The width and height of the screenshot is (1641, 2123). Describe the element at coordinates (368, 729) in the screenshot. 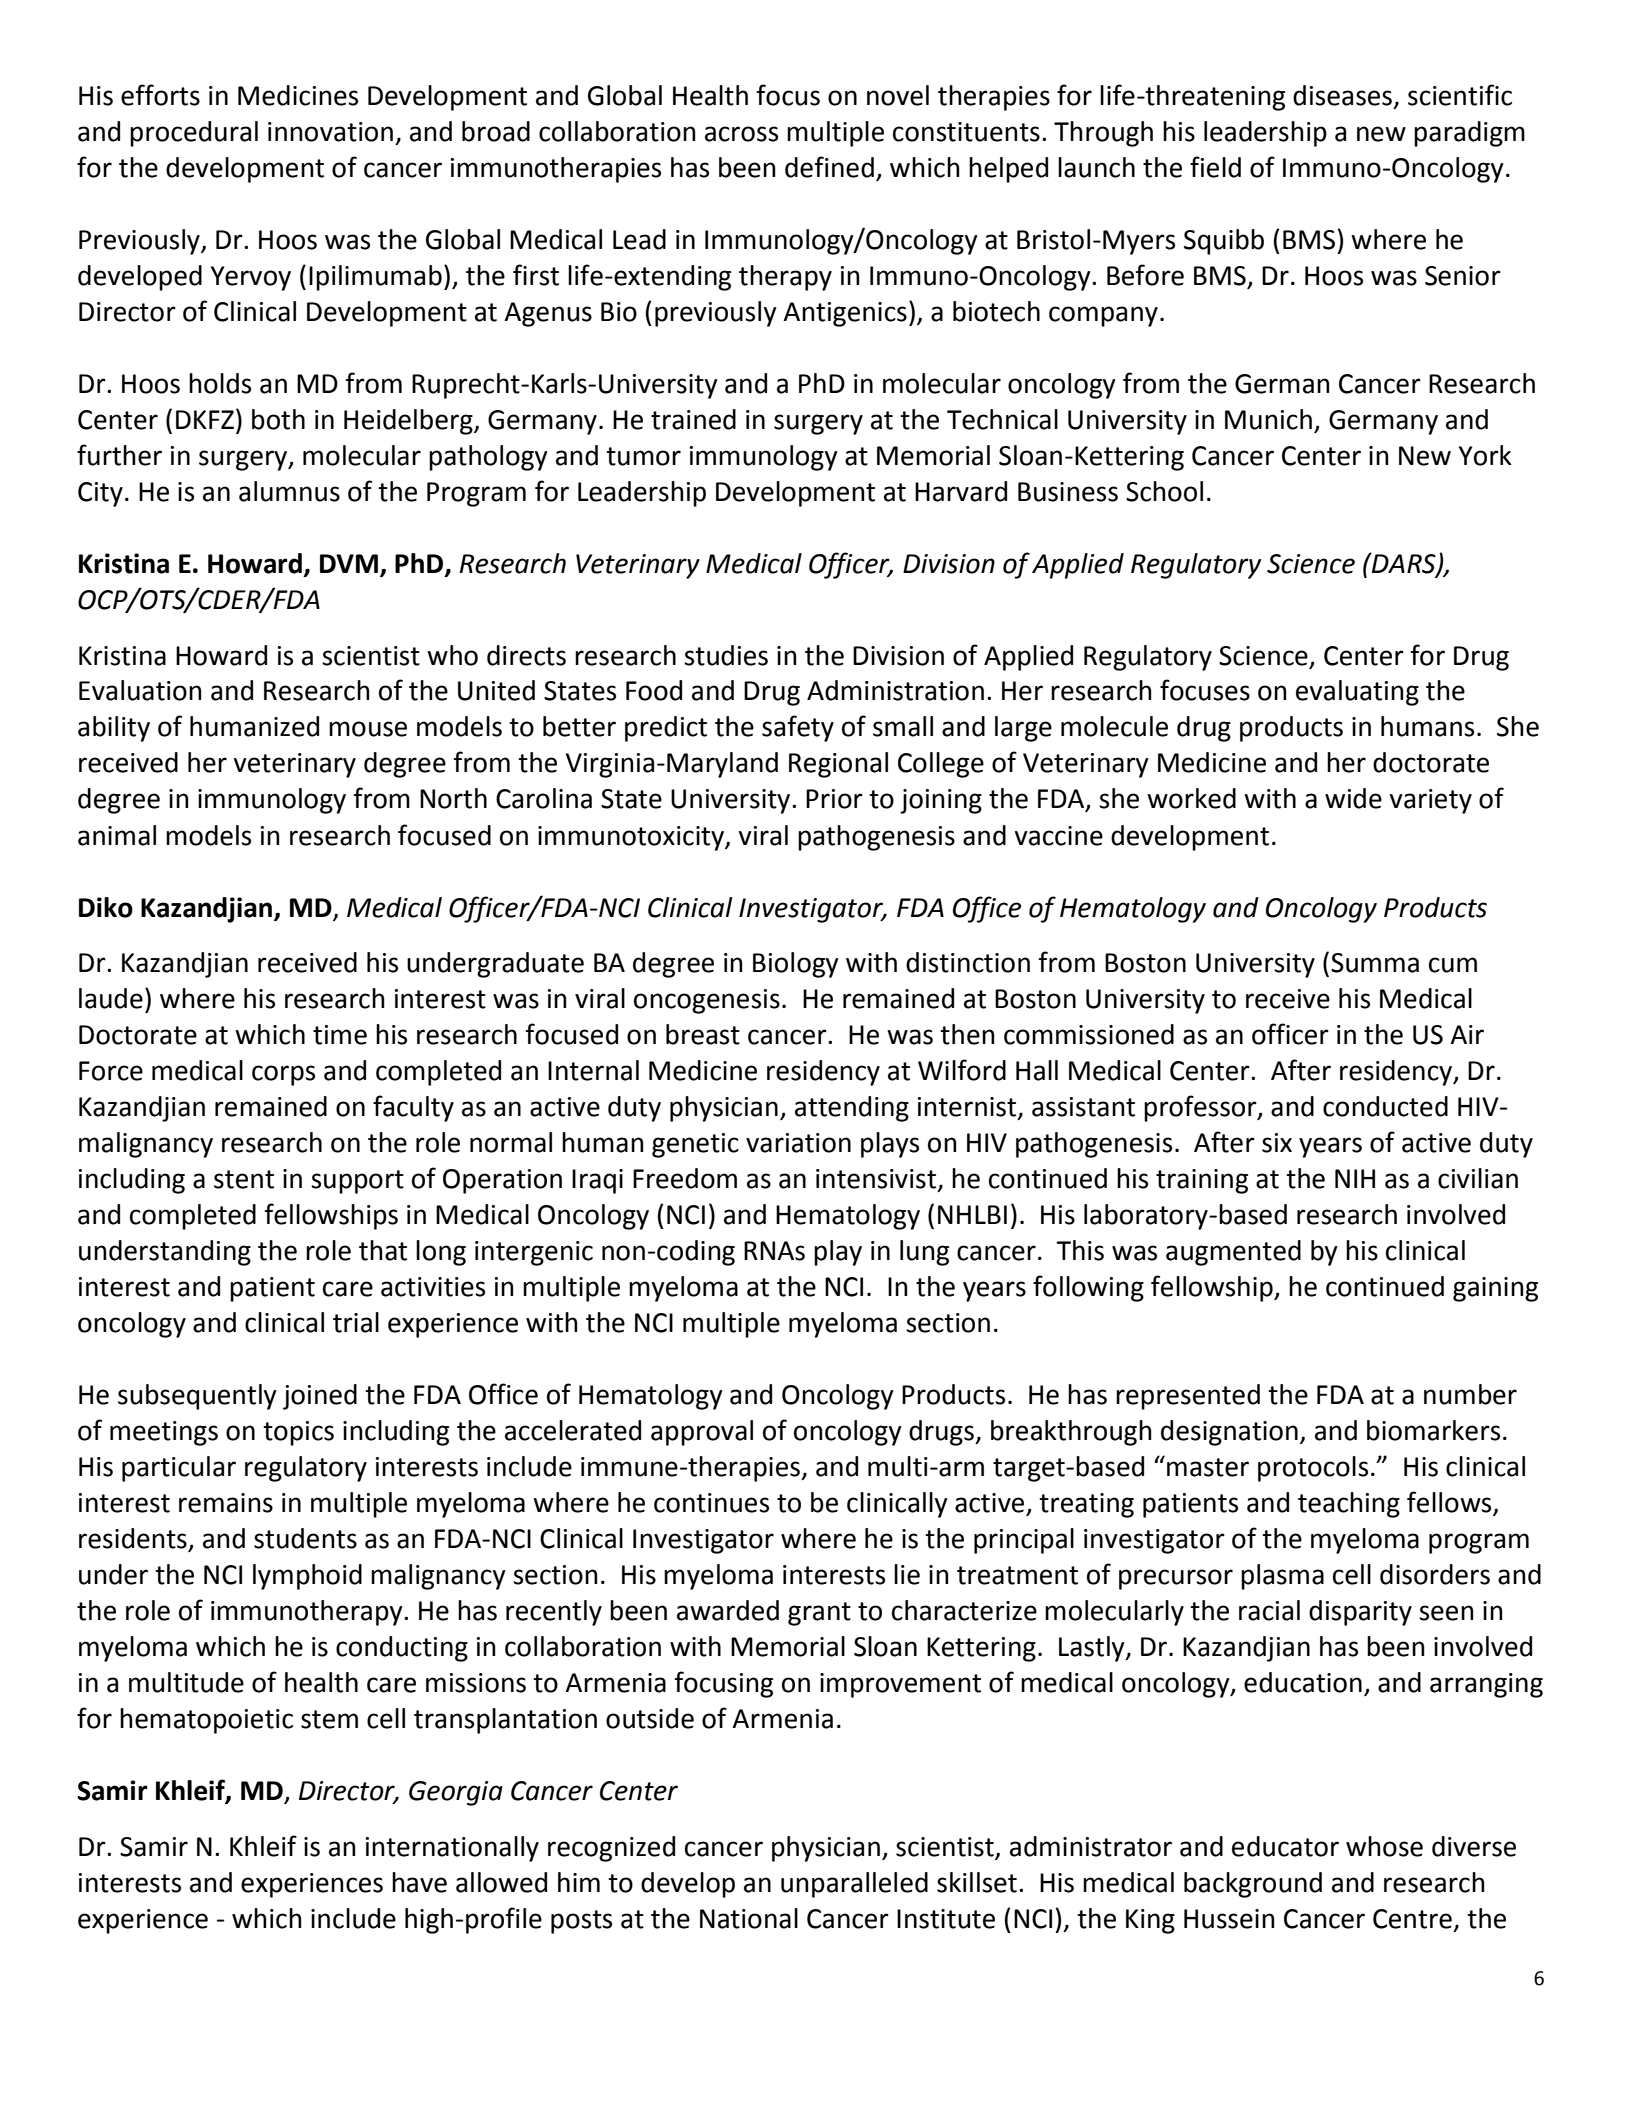

I see `mouse` at that location.
